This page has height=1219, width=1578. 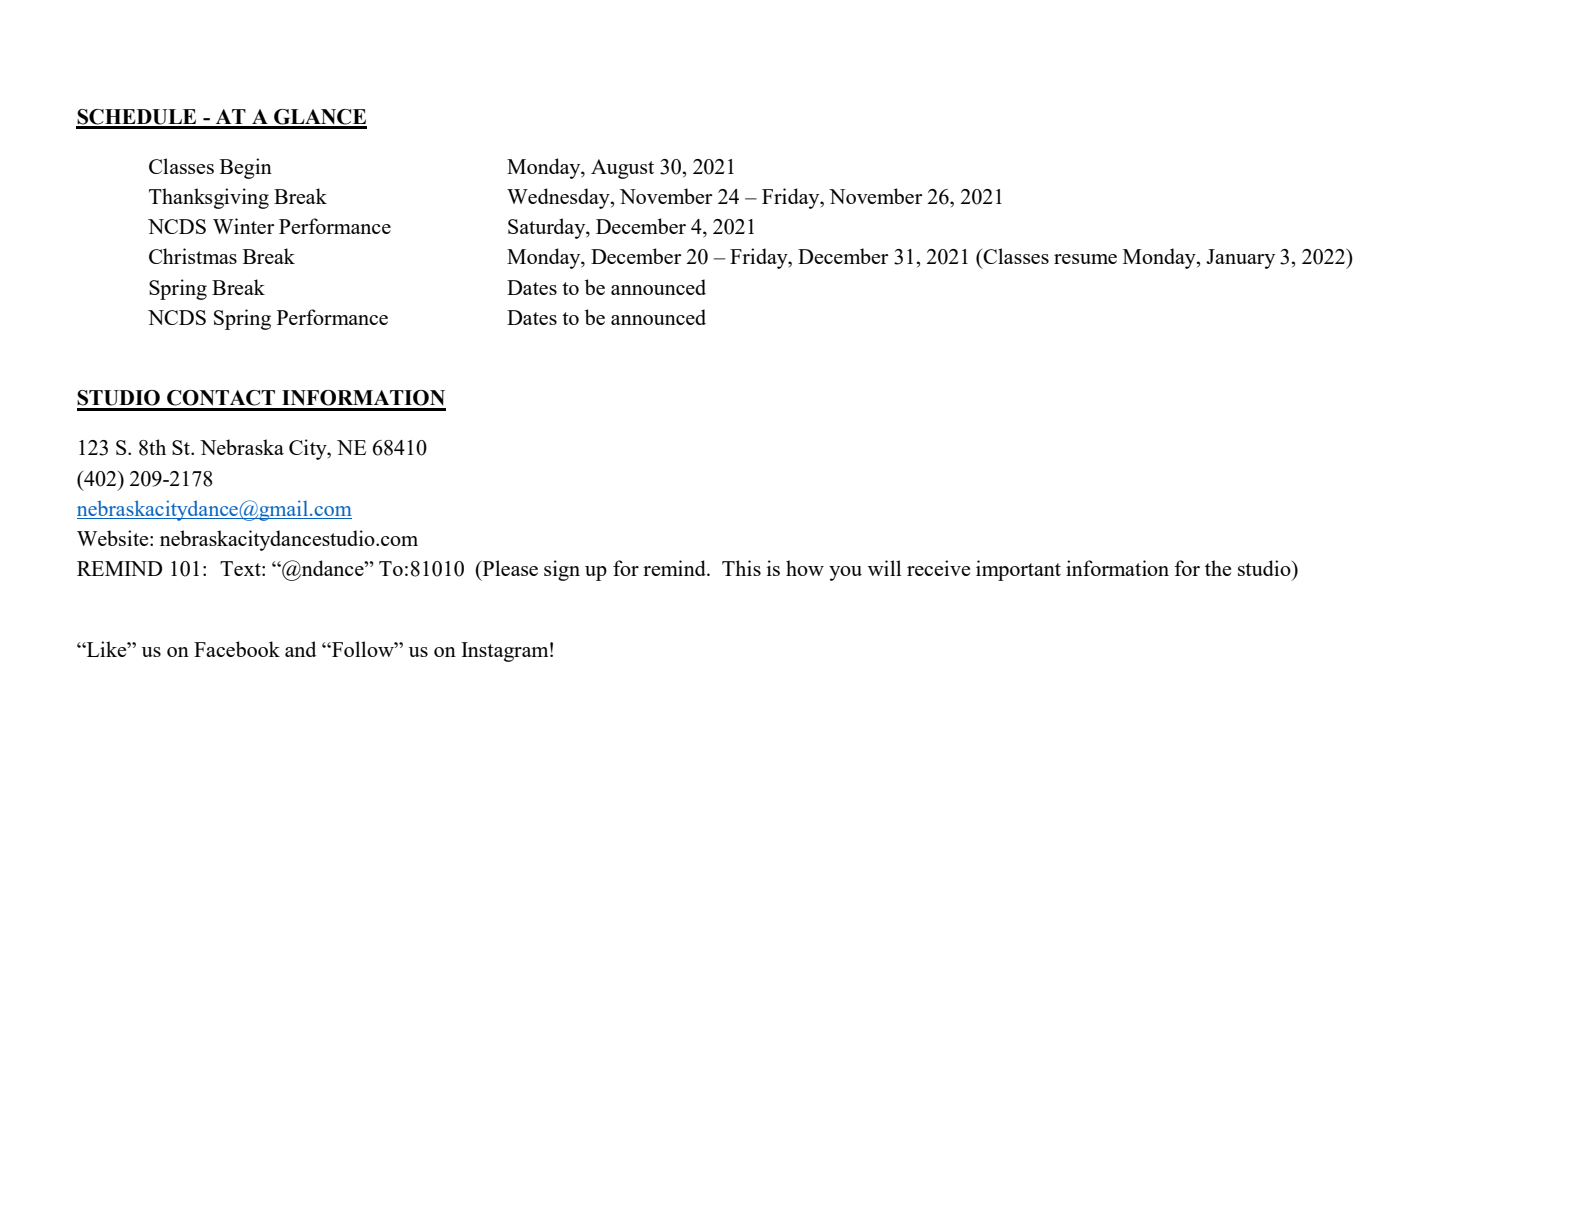 I want to click on Please, so click(x=509, y=568).
